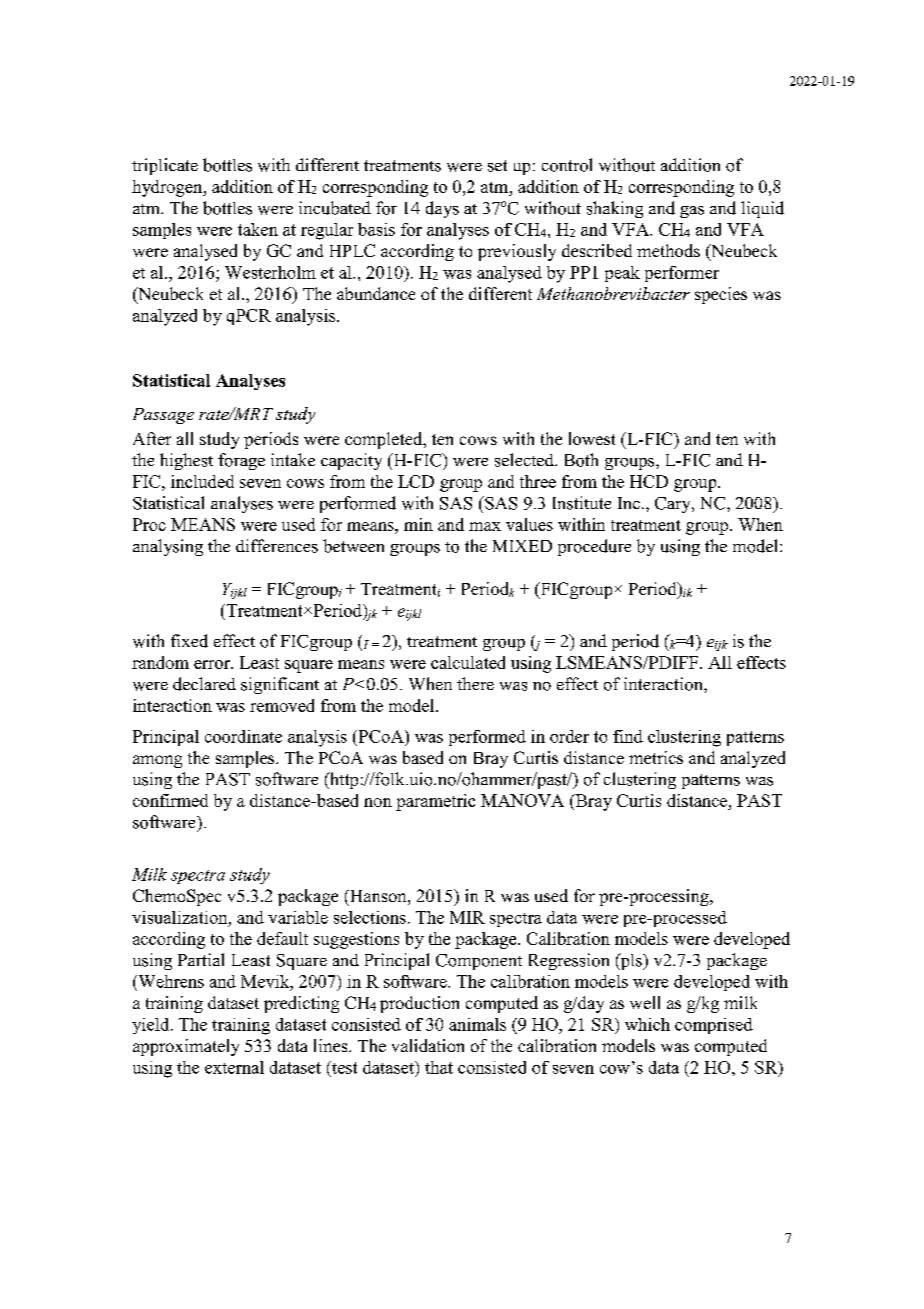  I want to click on metrics, so click(656, 757).
